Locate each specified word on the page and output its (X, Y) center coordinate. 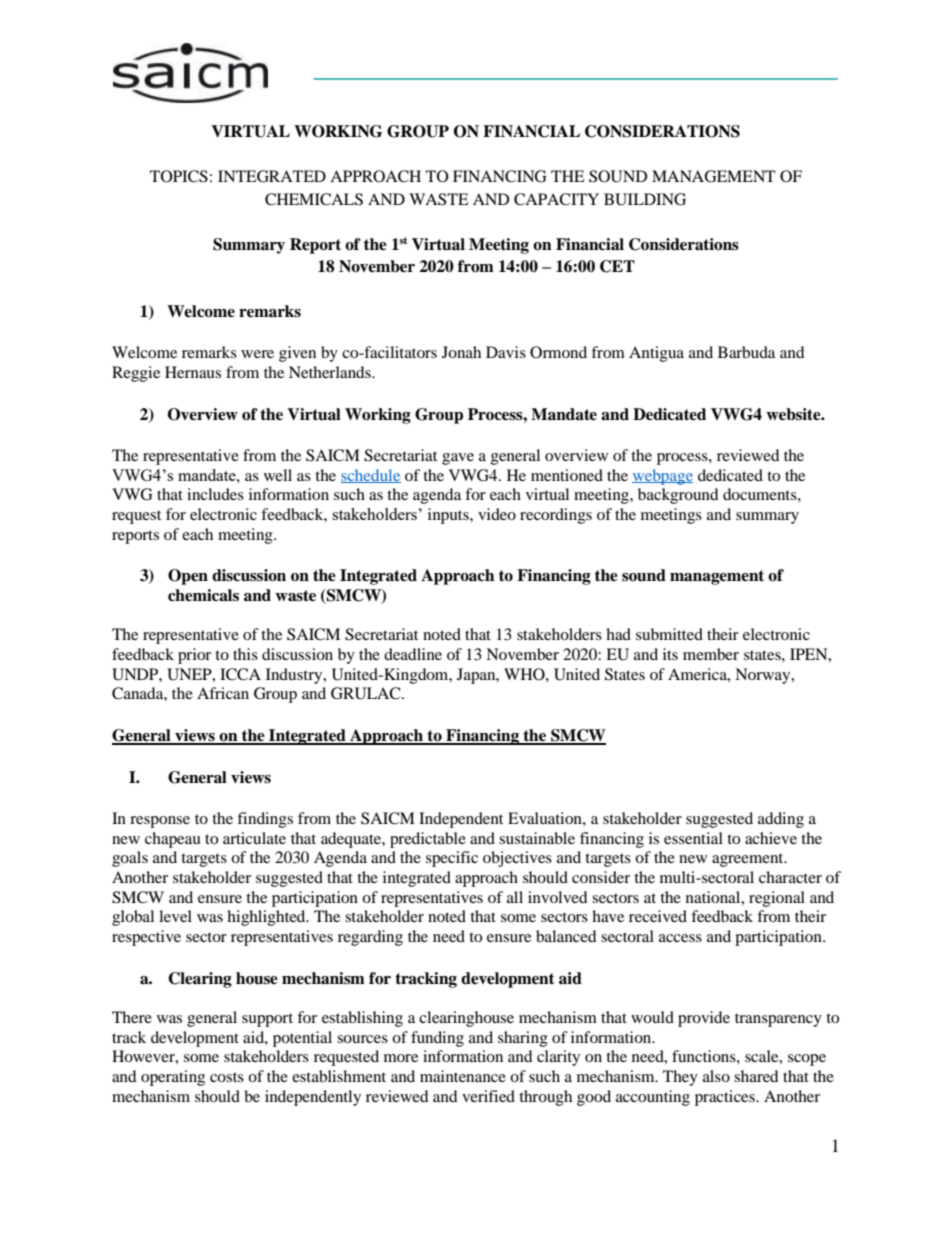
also (716, 1076)
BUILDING (645, 199)
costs (227, 1077)
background (678, 496)
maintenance (463, 1076)
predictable (428, 840)
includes (215, 494)
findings (265, 820)
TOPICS (179, 176)
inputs (449, 516)
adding (781, 820)
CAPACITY (556, 199)
